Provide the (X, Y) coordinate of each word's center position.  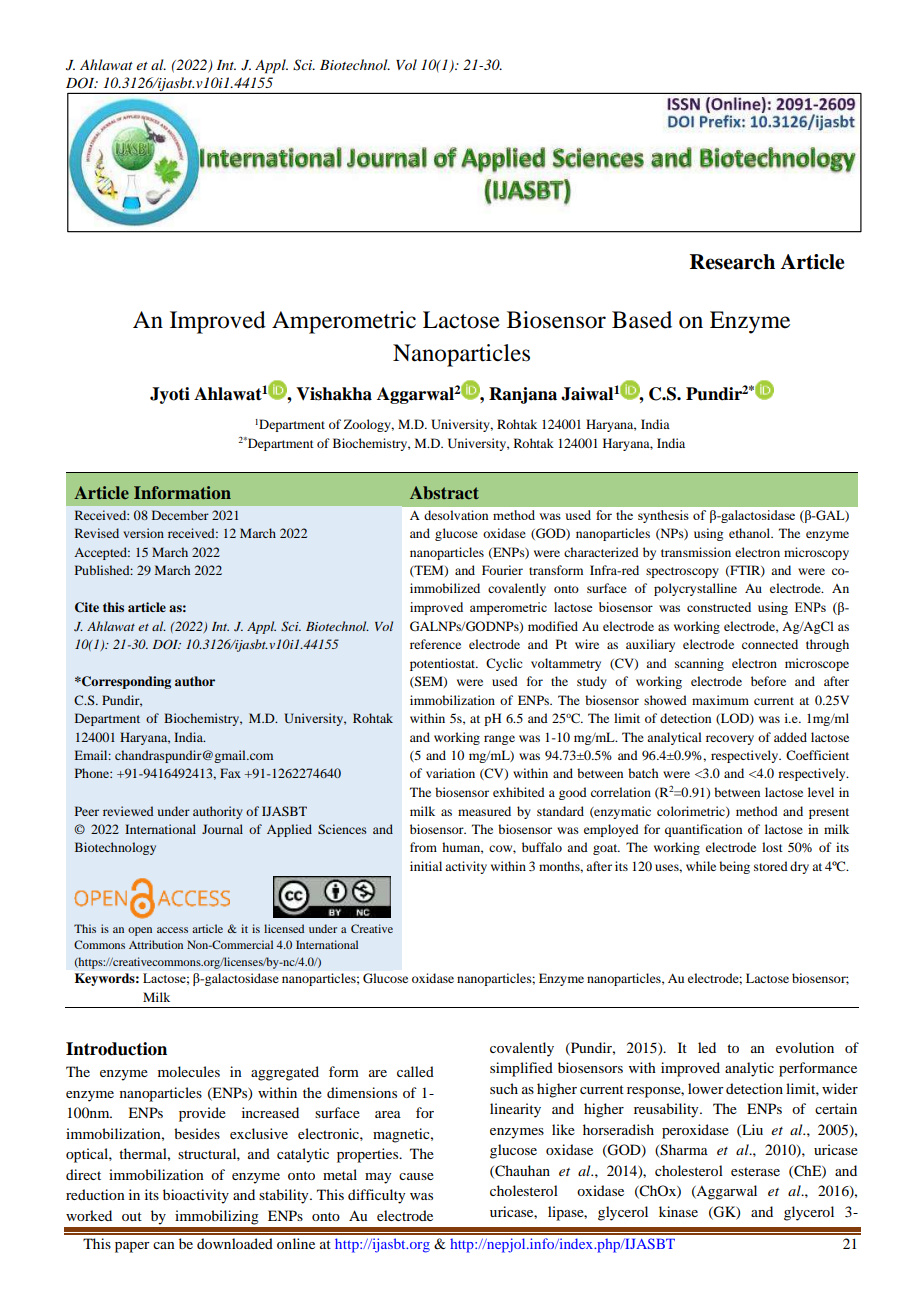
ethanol (751, 533)
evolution (805, 1047)
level (821, 792)
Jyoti (170, 395)
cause (416, 1176)
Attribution (156, 944)
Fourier (502, 570)
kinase (678, 1211)
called (415, 1071)
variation (450, 773)
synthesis (663, 516)
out (132, 1216)
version (143, 533)
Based (642, 320)
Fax (230, 773)
